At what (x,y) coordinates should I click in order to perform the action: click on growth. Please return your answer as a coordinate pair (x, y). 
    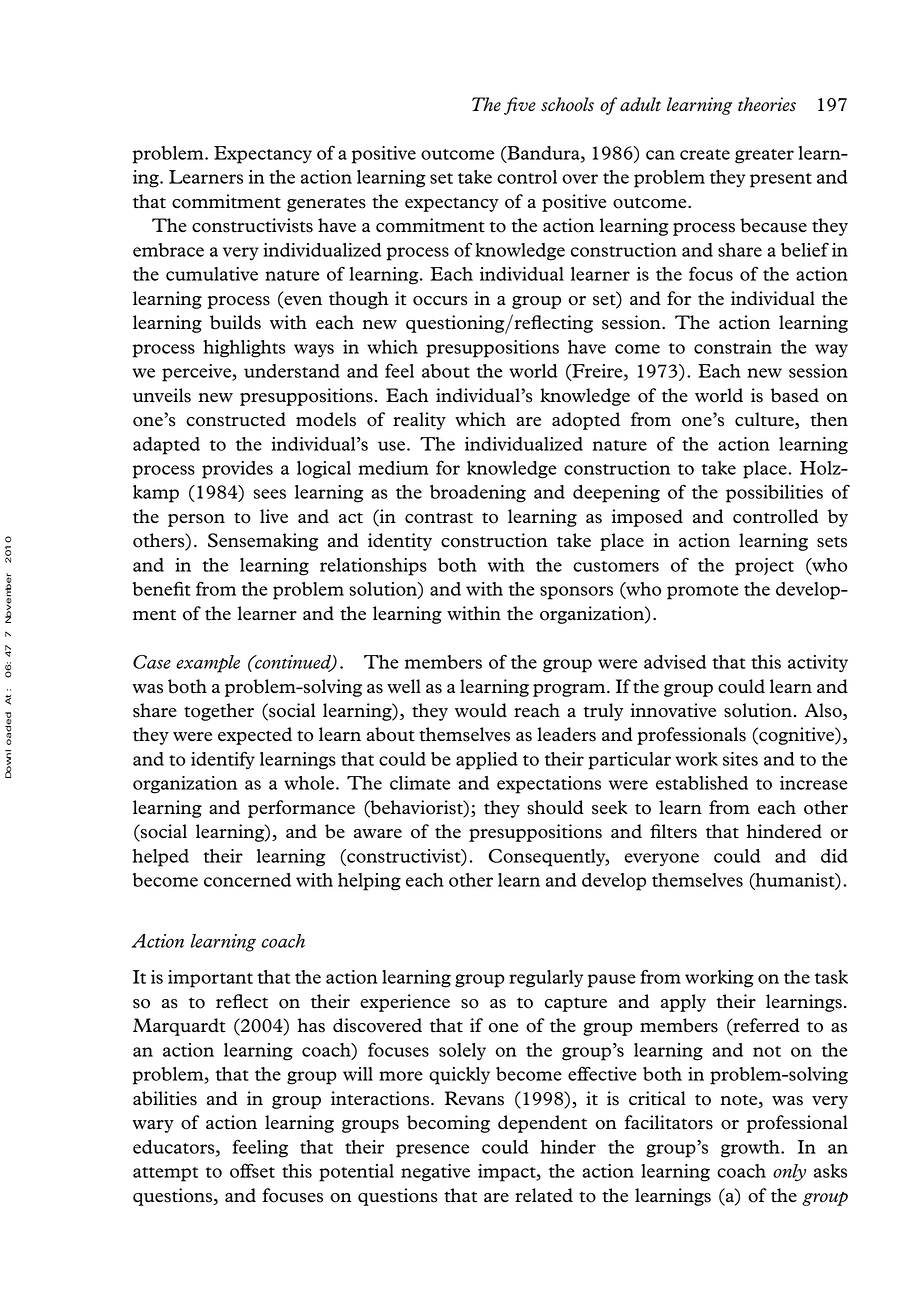
    Looking at the image, I should click on (751, 1149).
